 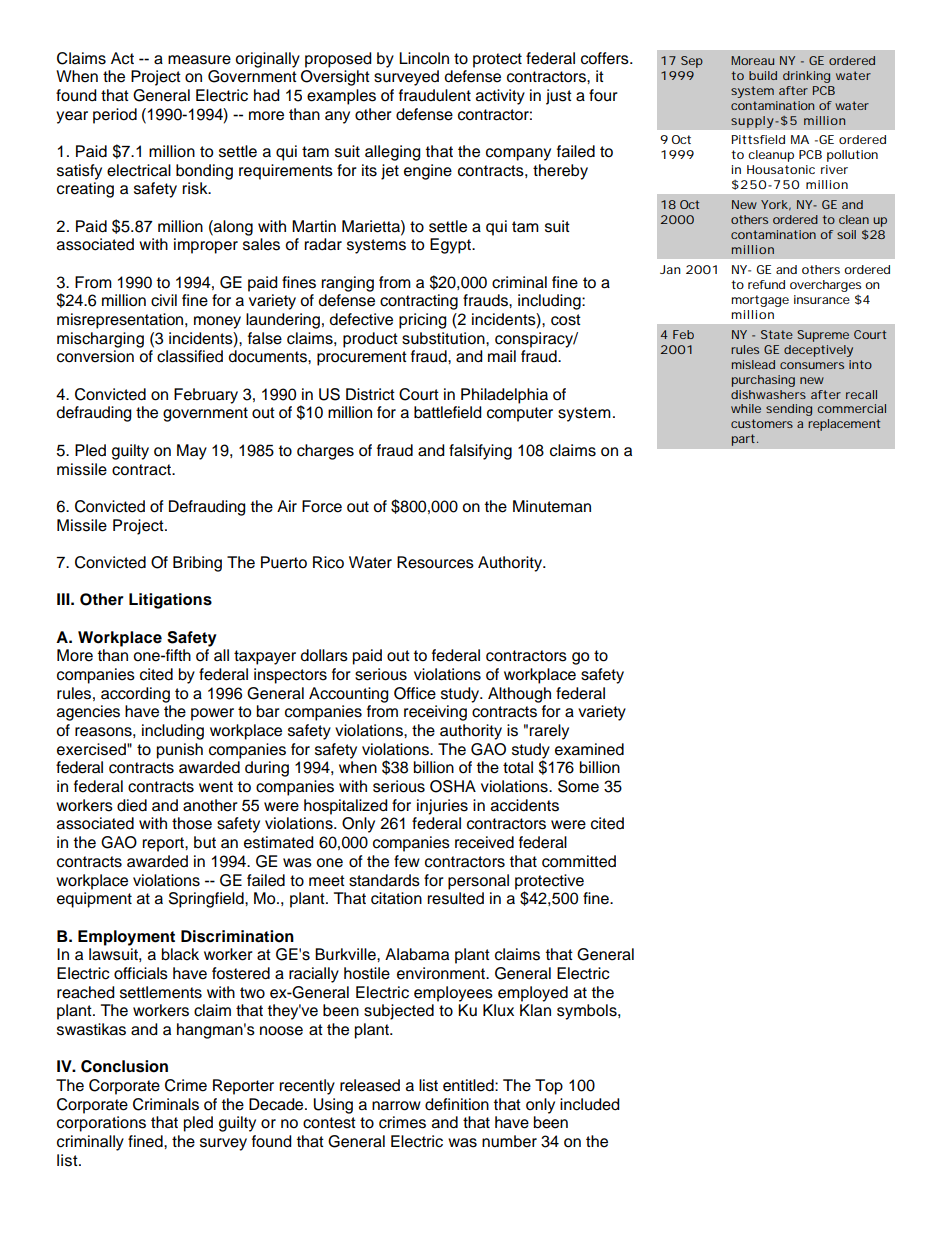 What do you see at coordinates (199, 60) in the screenshot?
I see `measure` at bounding box center [199, 60].
